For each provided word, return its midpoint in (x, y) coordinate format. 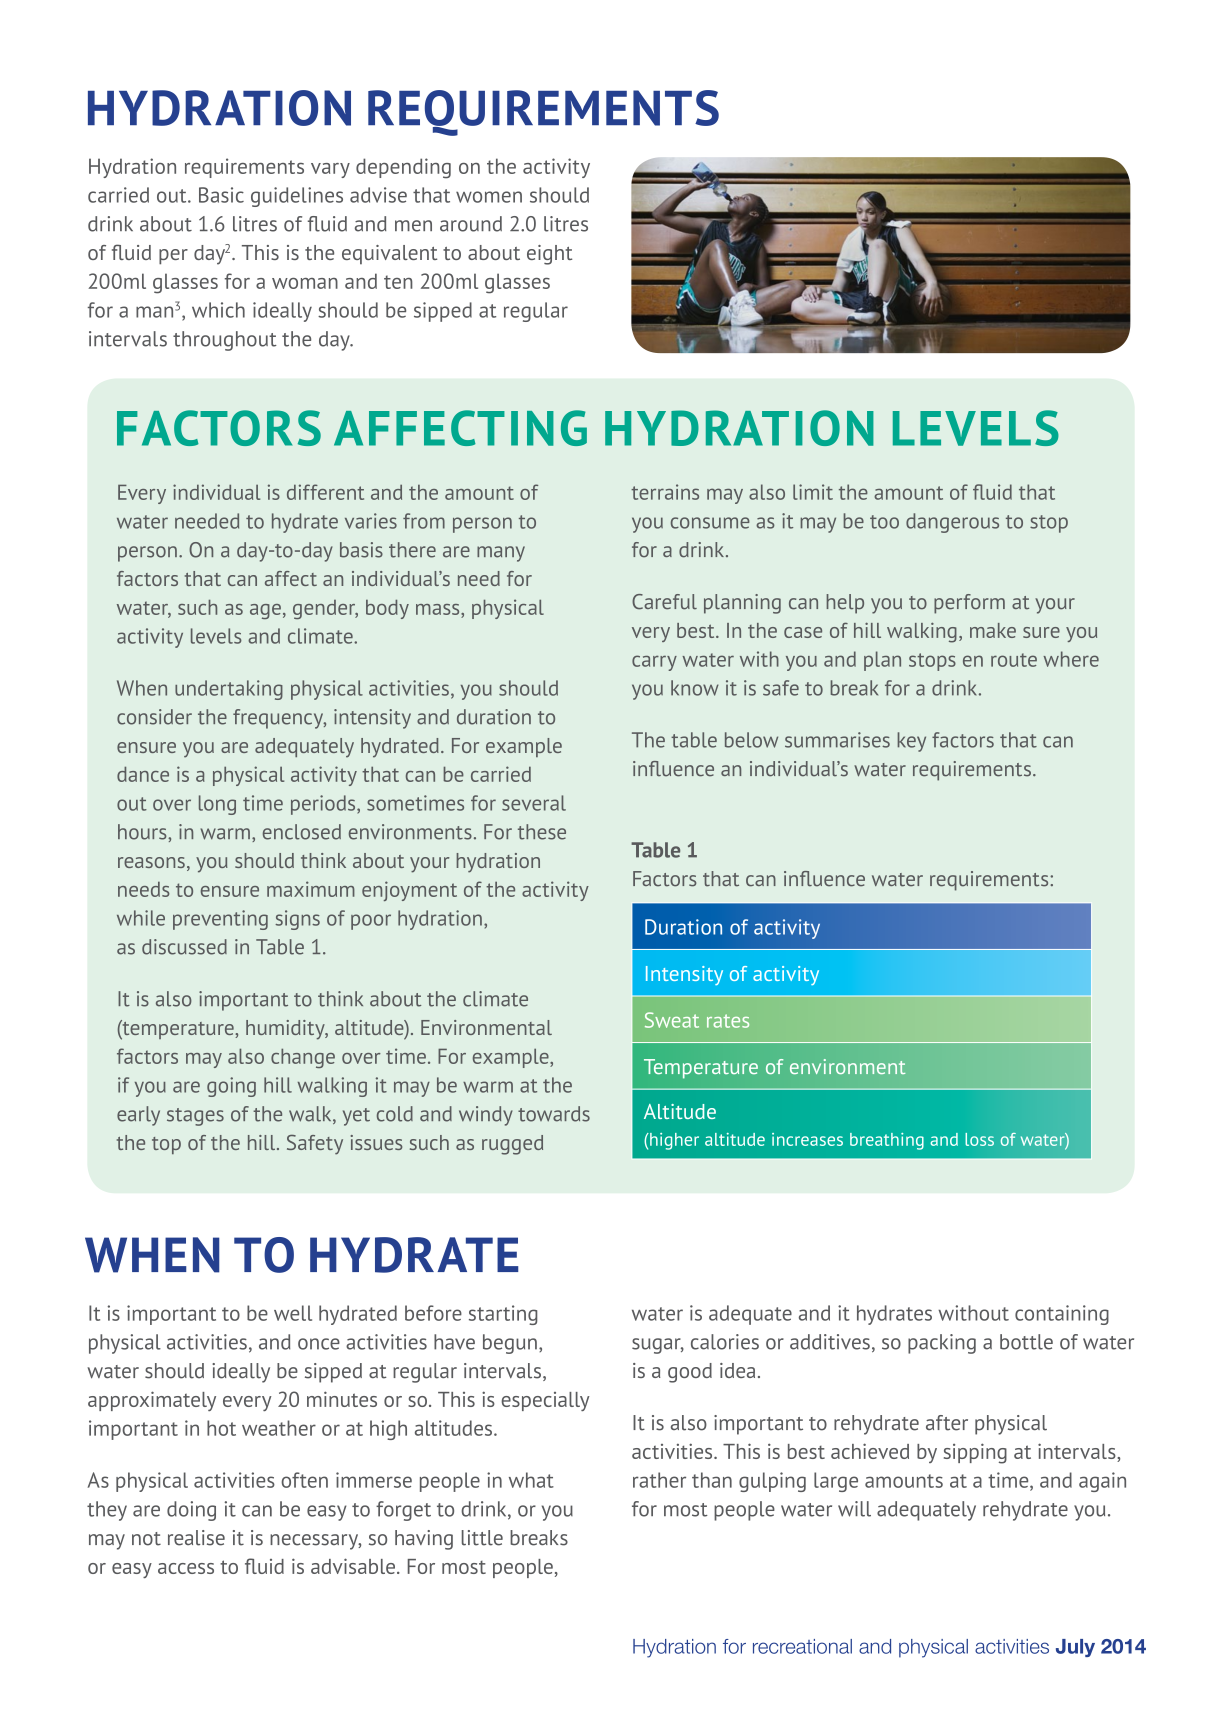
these (542, 832)
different (325, 492)
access (186, 1568)
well (293, 1313)
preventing (220, 920)
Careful (664, 602)
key (911, 742)
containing (1062, 1315)
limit (813, 492)
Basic (221, 195)
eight (549, 255)
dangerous (952, 523)
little (482, 1538)
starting (503, 1315)
